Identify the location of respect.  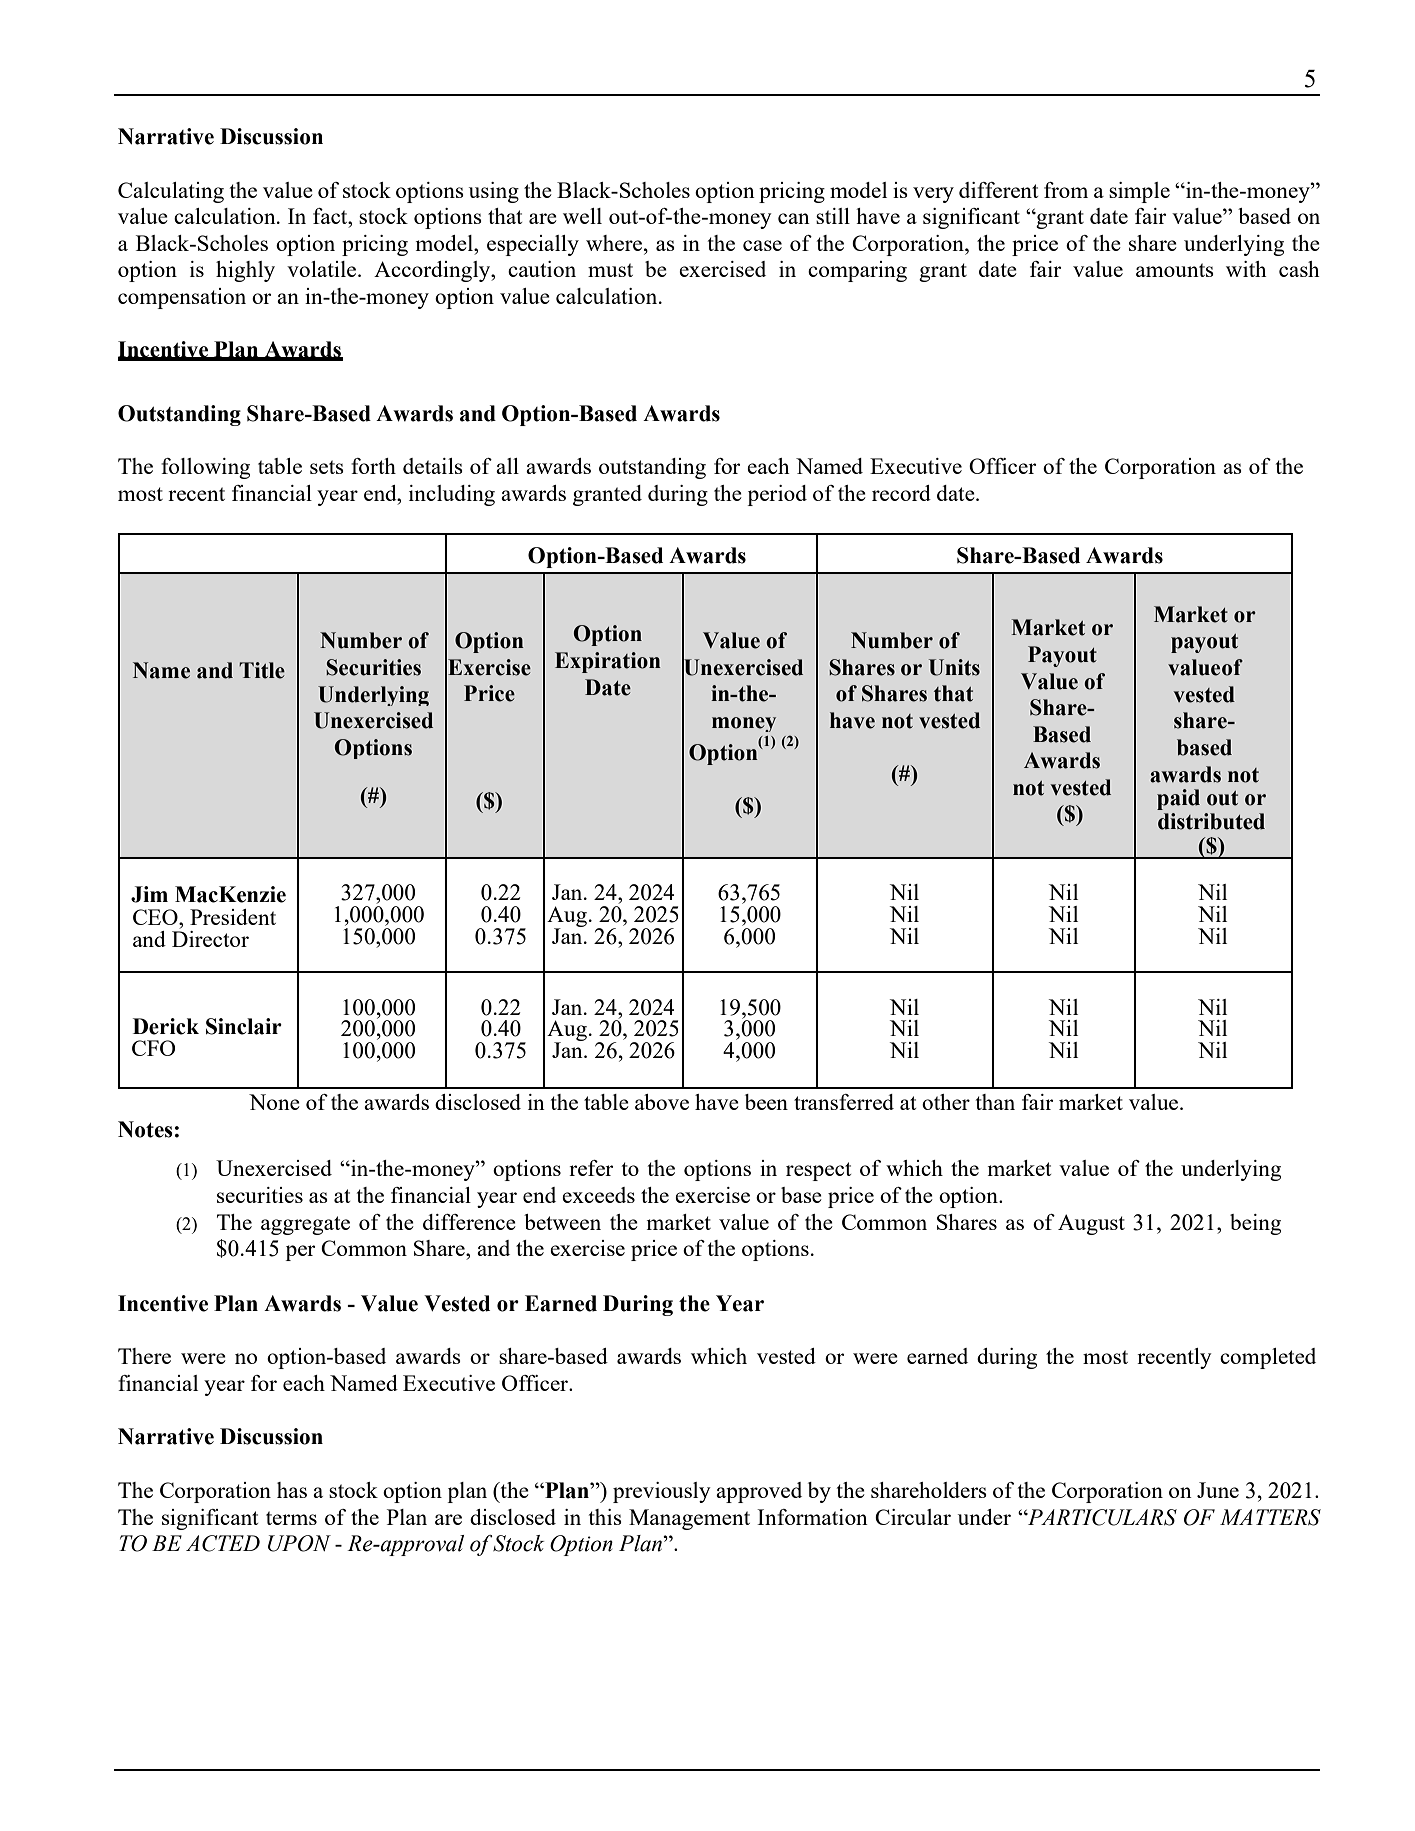
(818, 1171).
